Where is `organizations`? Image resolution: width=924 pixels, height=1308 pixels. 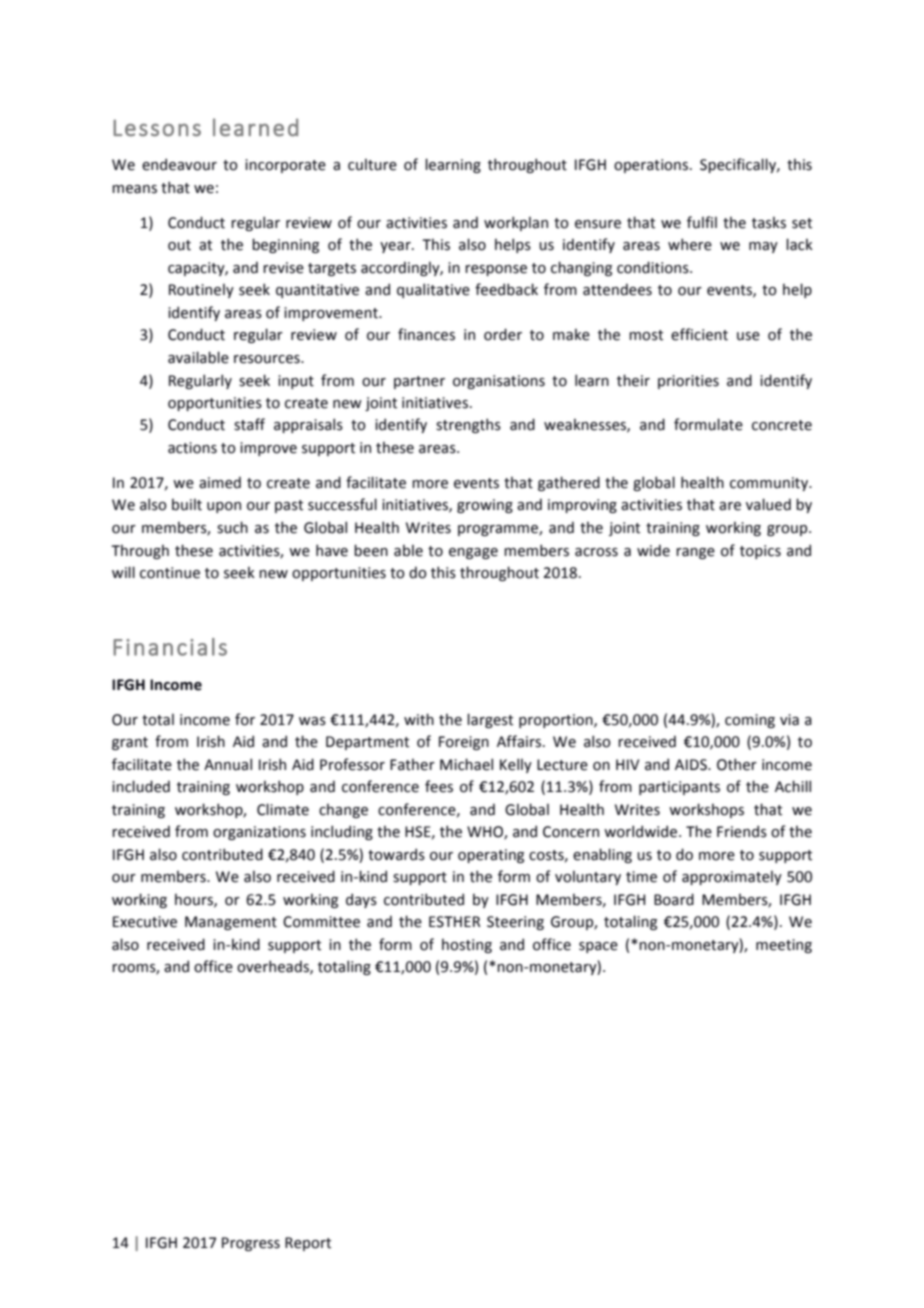
organizations is located at coordinates (259, 833).
